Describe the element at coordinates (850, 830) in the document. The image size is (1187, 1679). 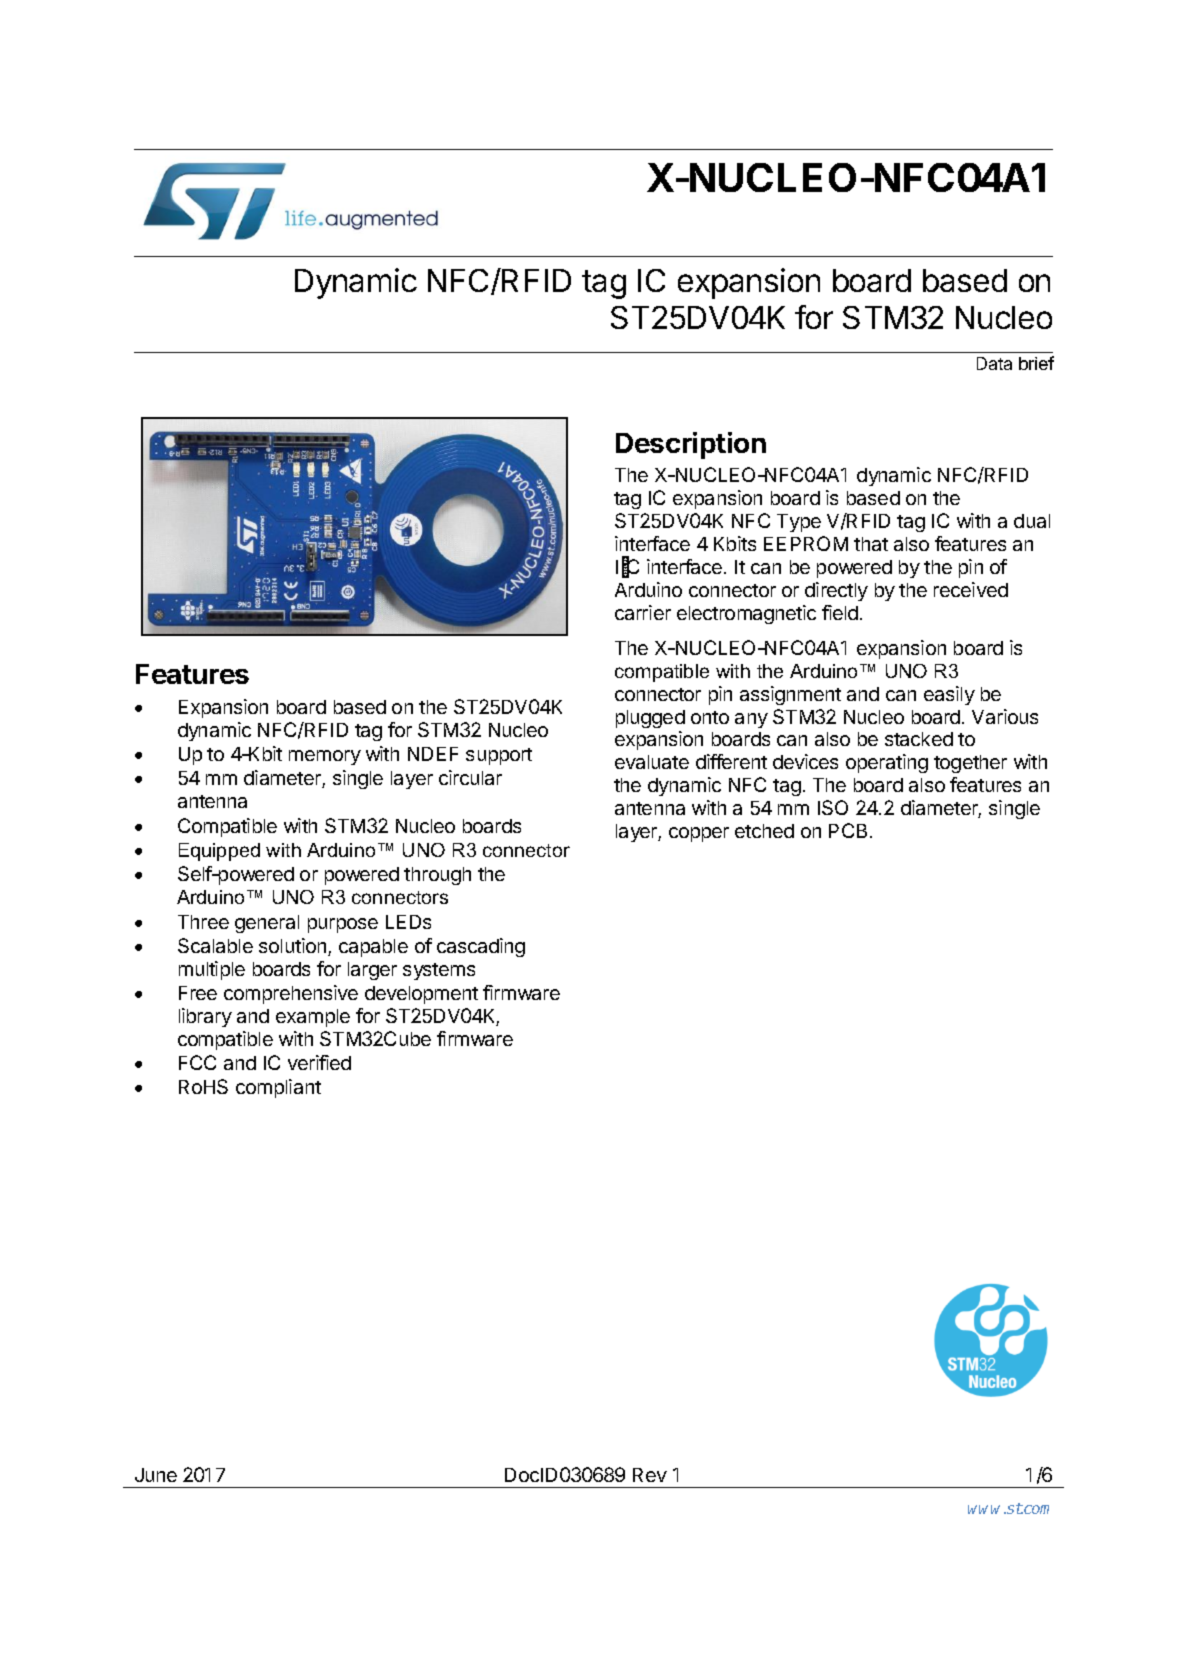
I see `PCB` at that location.
